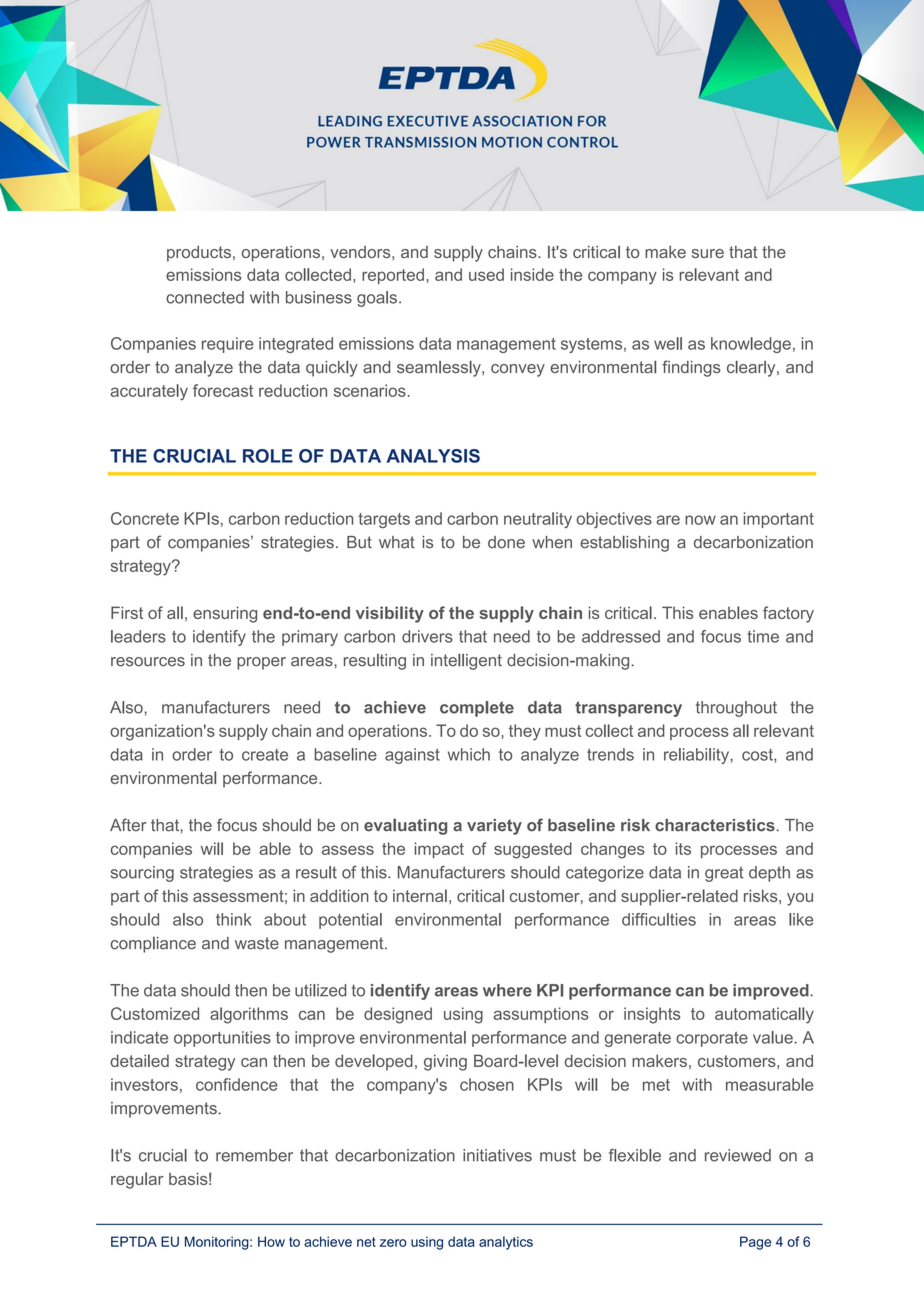  I want to click on drivers, so click(427, 636).
